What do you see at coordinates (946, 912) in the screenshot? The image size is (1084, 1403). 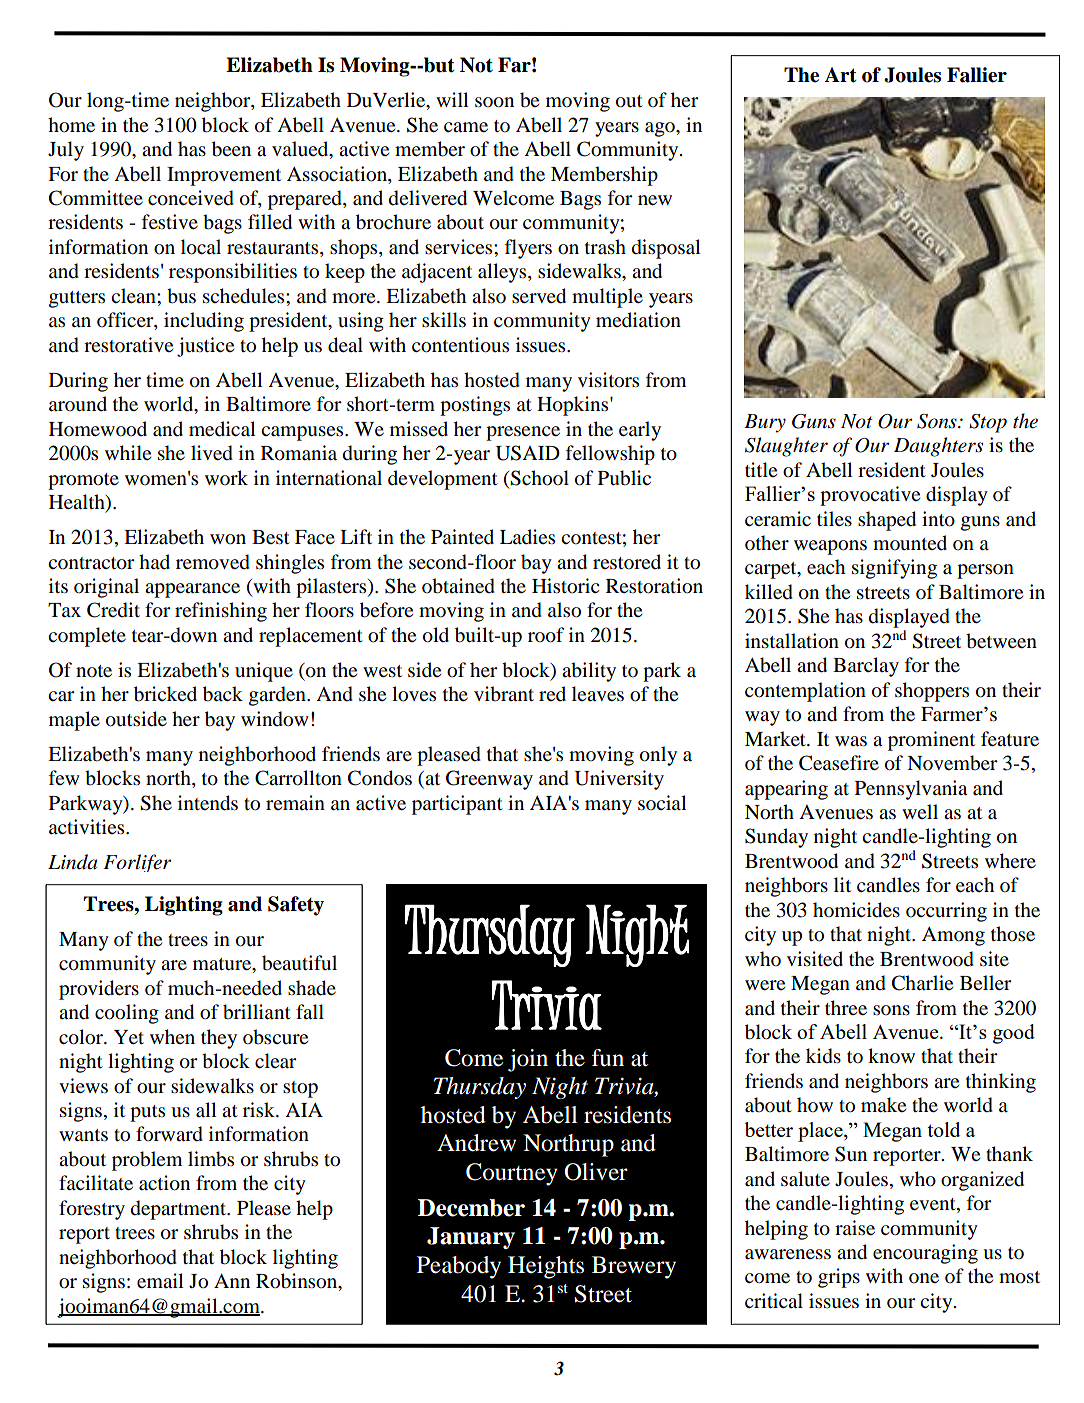 I see `occurring` at bounding box center [946, 912].
